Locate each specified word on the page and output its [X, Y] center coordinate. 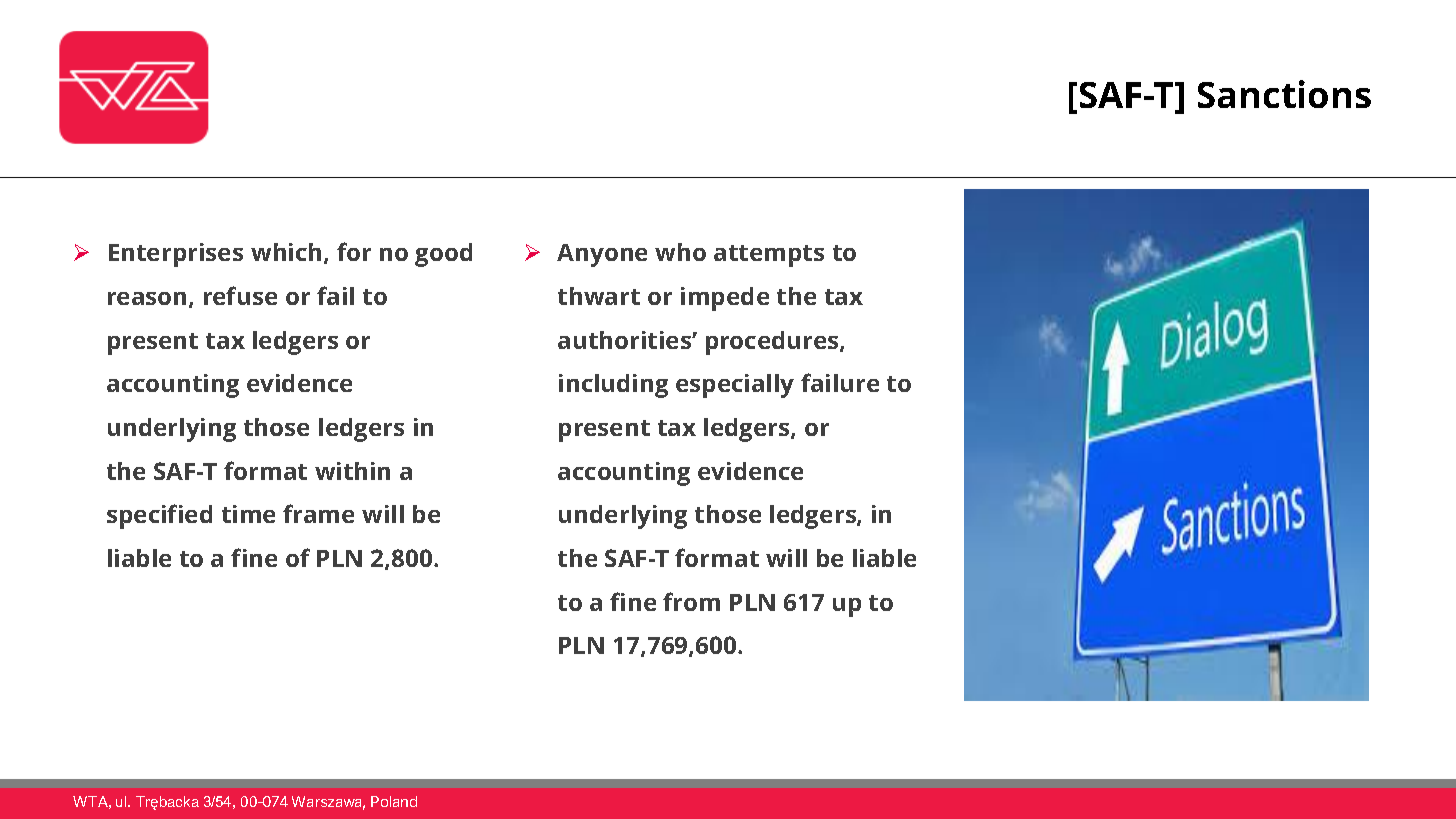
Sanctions [1284, 94]
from [691, 601]
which [286, 252]
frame [318, 513]
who [680, 252]
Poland [394, 801]
